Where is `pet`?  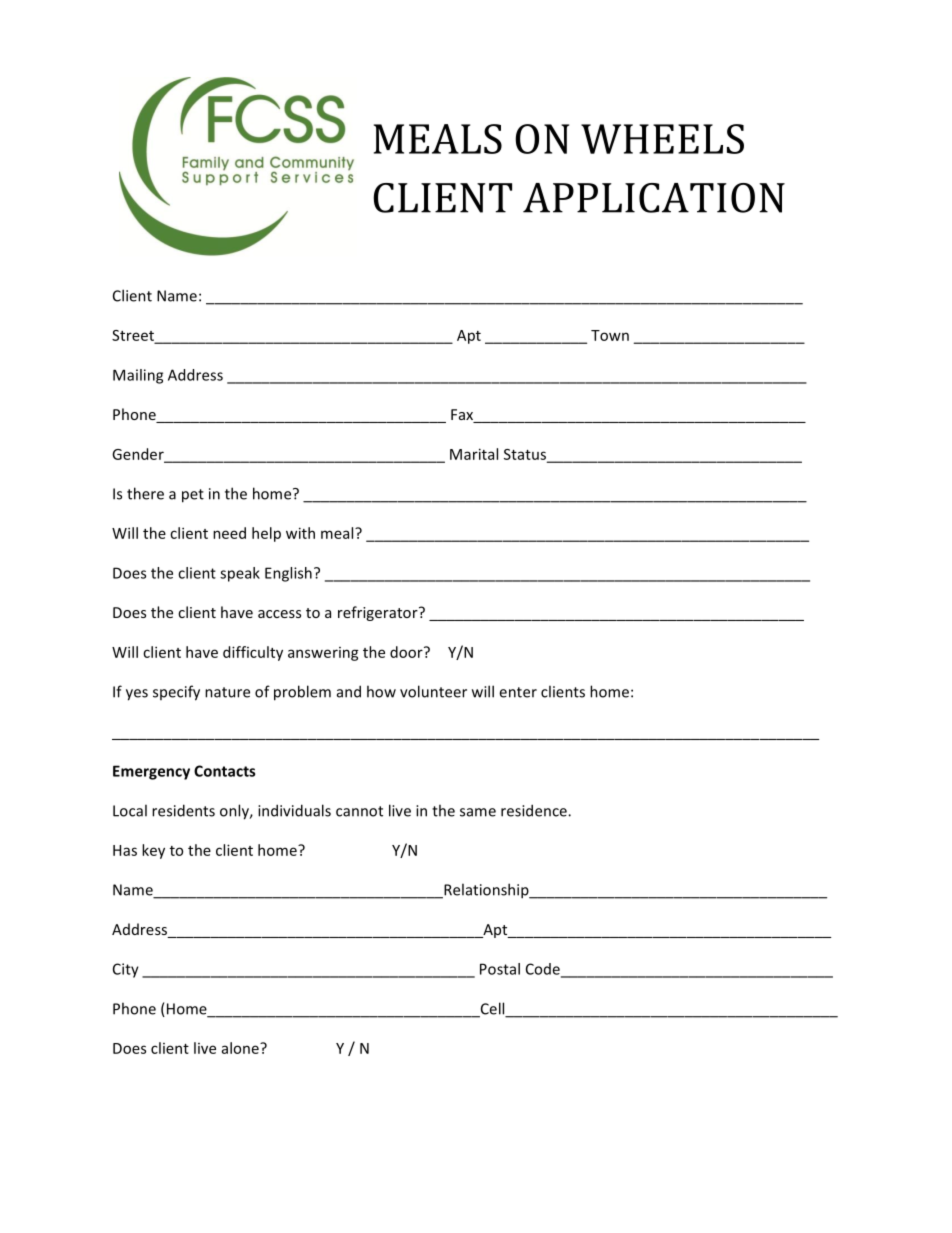
pet is located at coordinates (193, 496).
